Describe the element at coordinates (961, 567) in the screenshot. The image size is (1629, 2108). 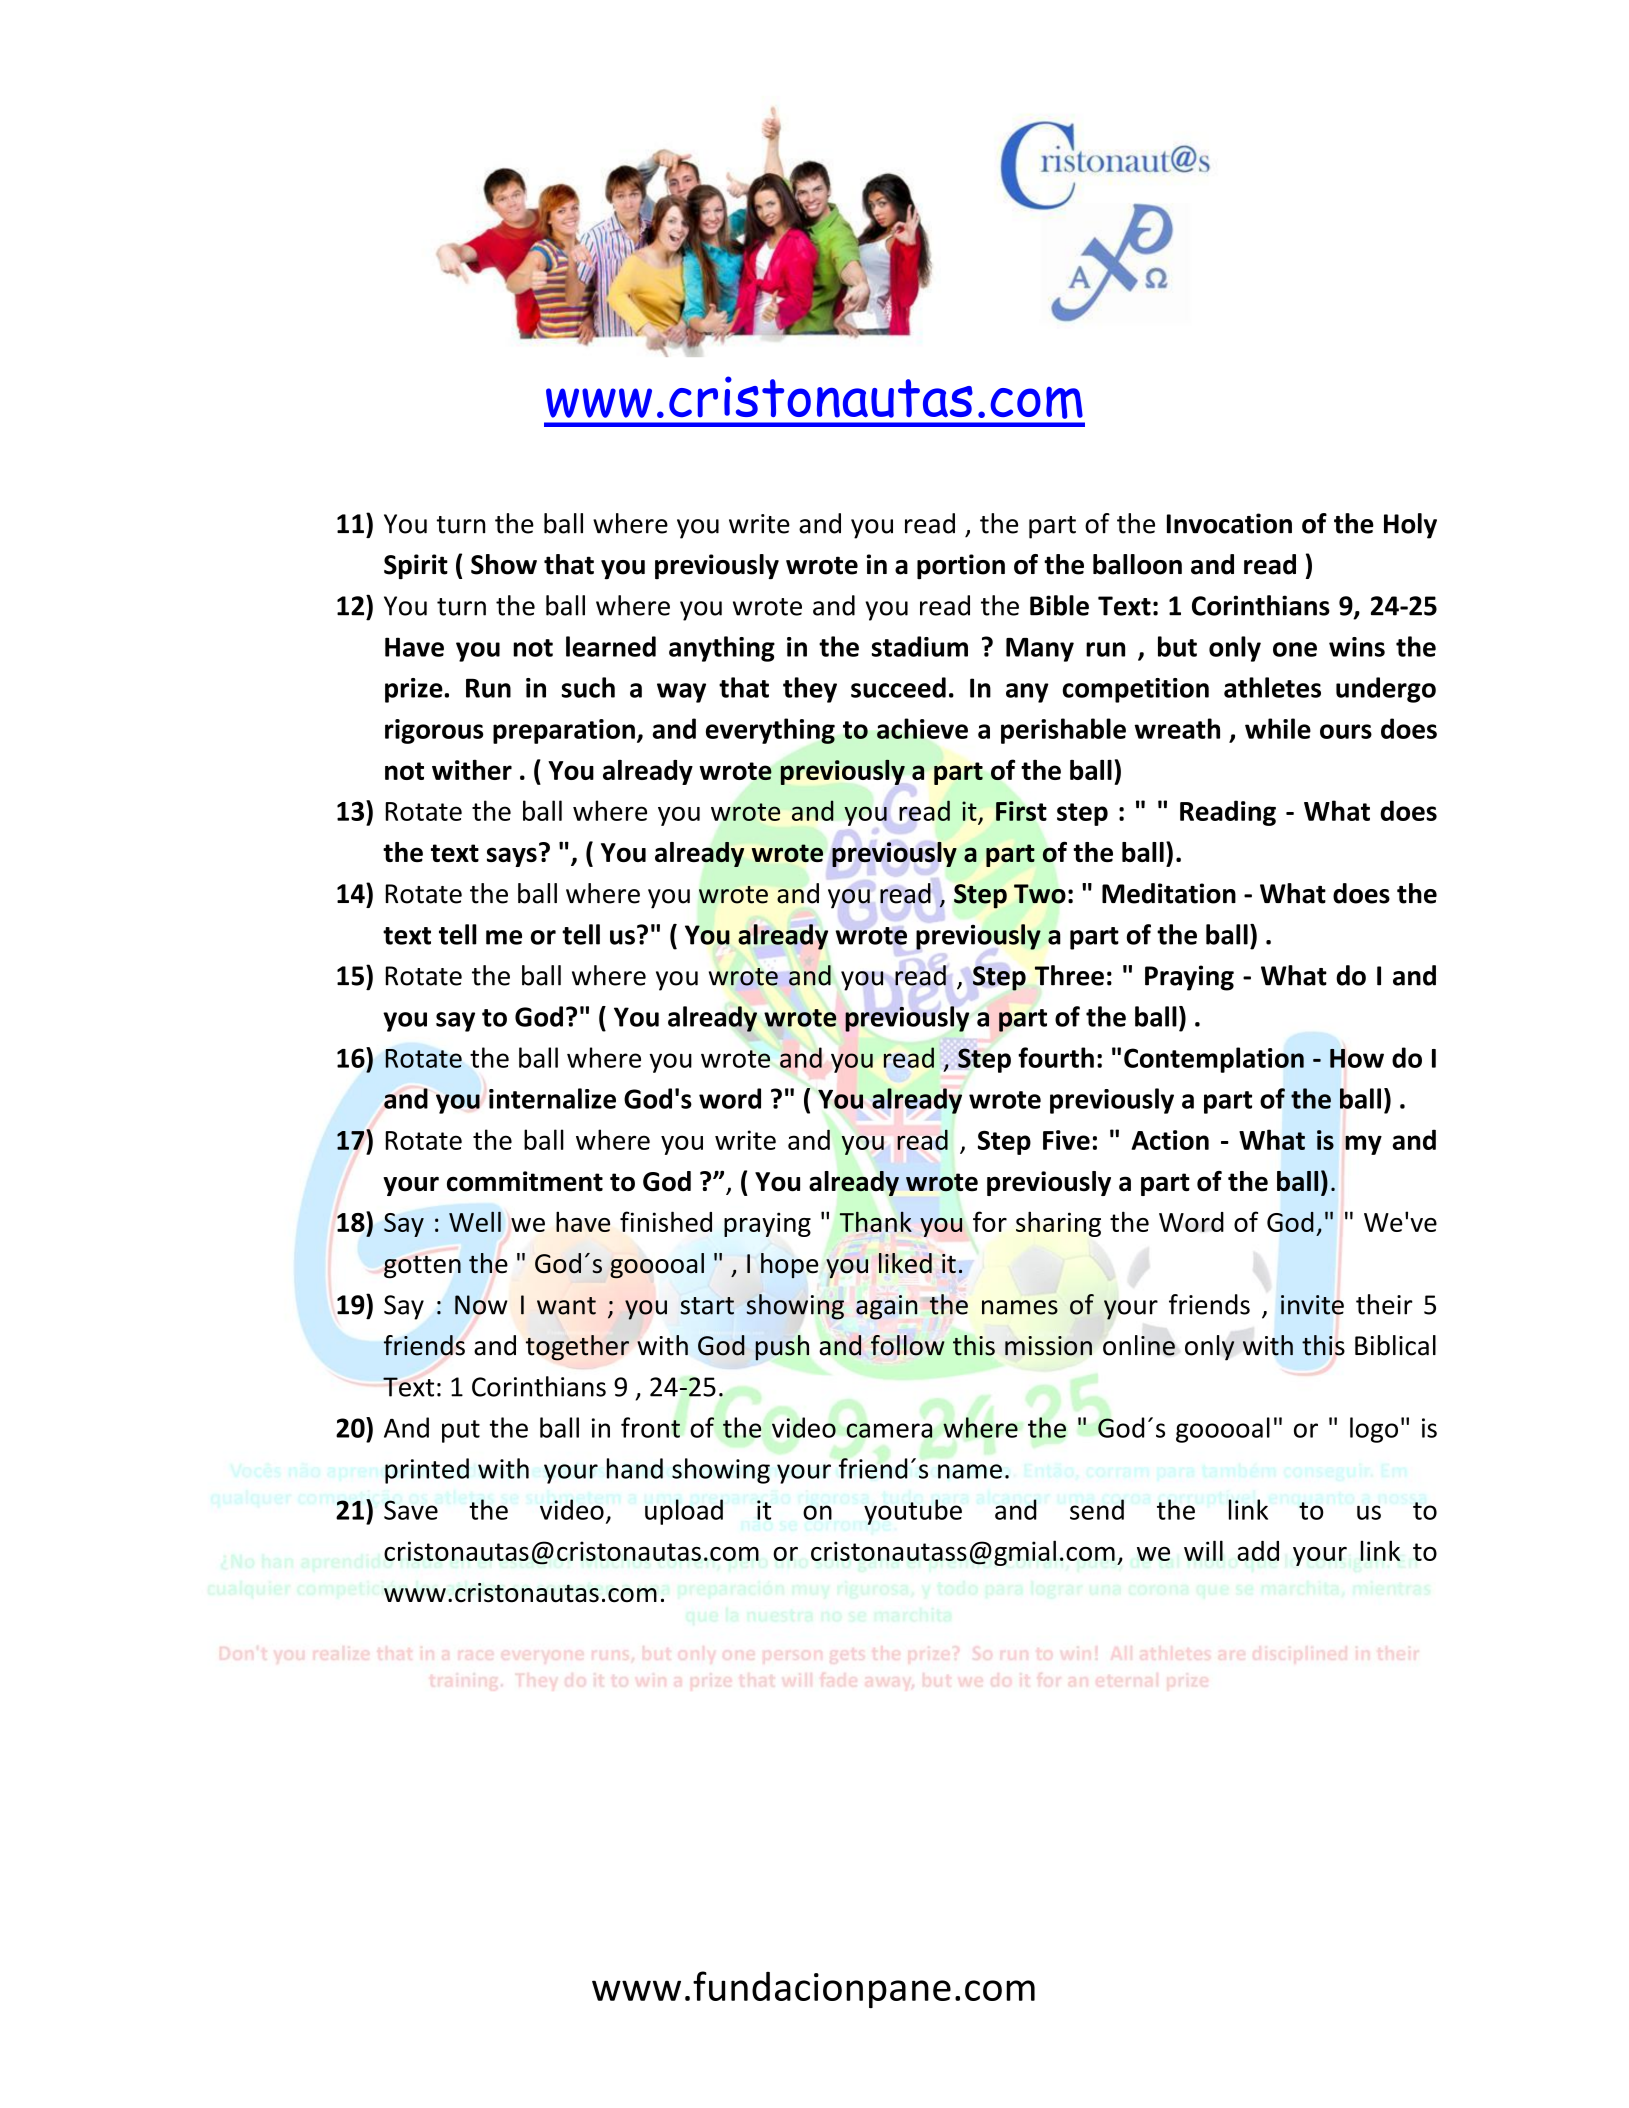
I see `portion` at that location.
